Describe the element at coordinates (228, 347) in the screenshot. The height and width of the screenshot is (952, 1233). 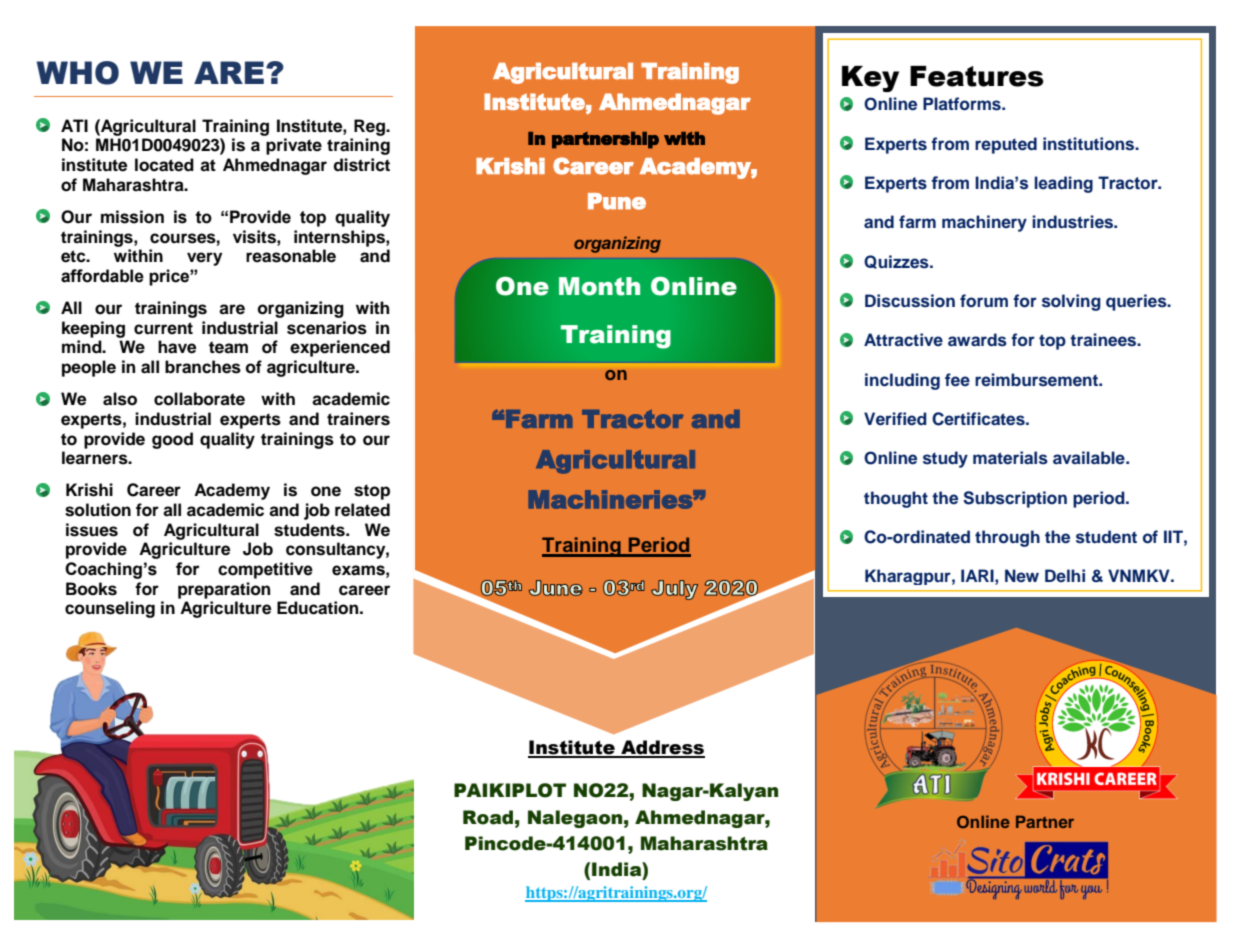
I see `team` at that location.
